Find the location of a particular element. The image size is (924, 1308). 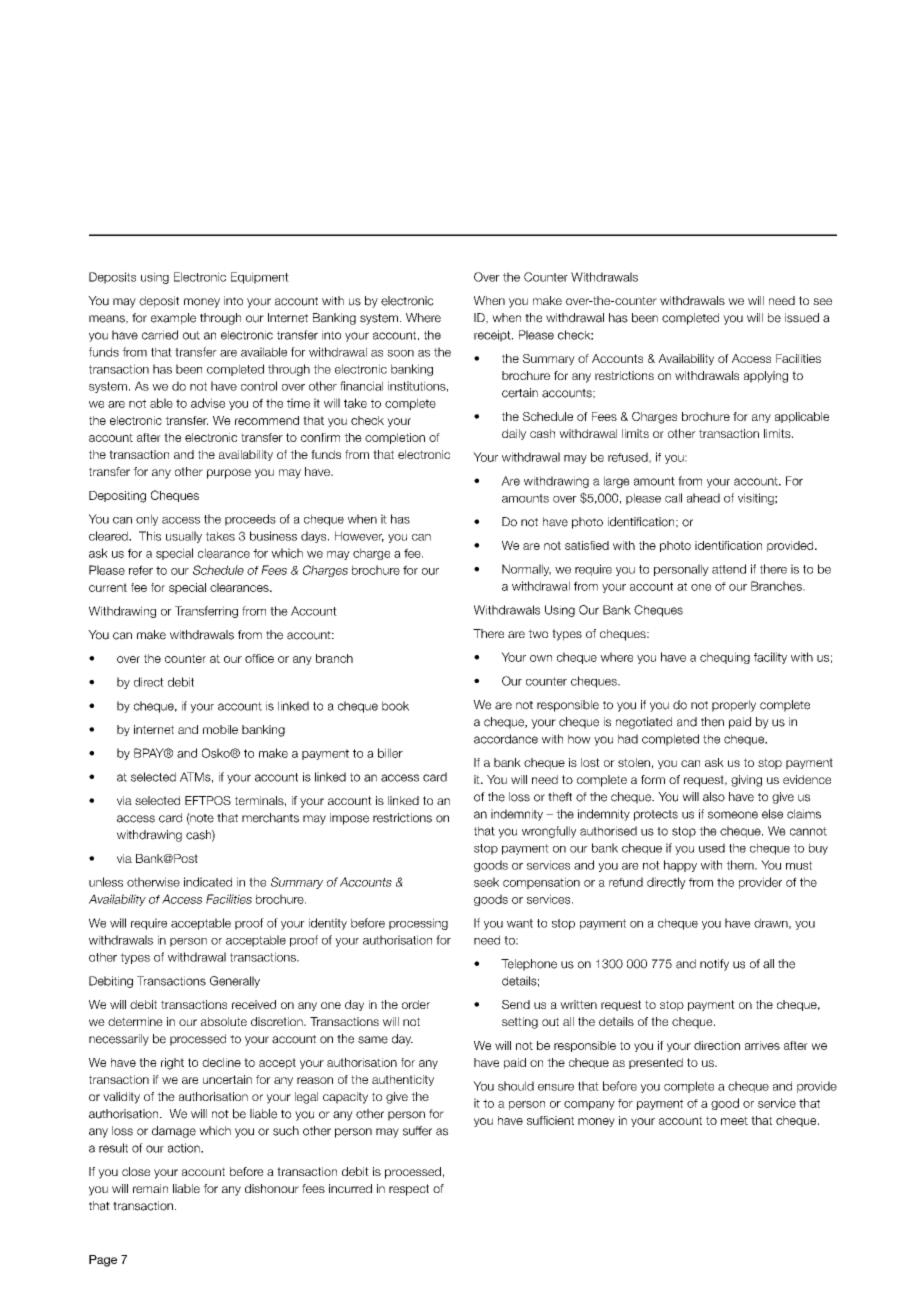

chequing is located at coordinates (725, 658).
